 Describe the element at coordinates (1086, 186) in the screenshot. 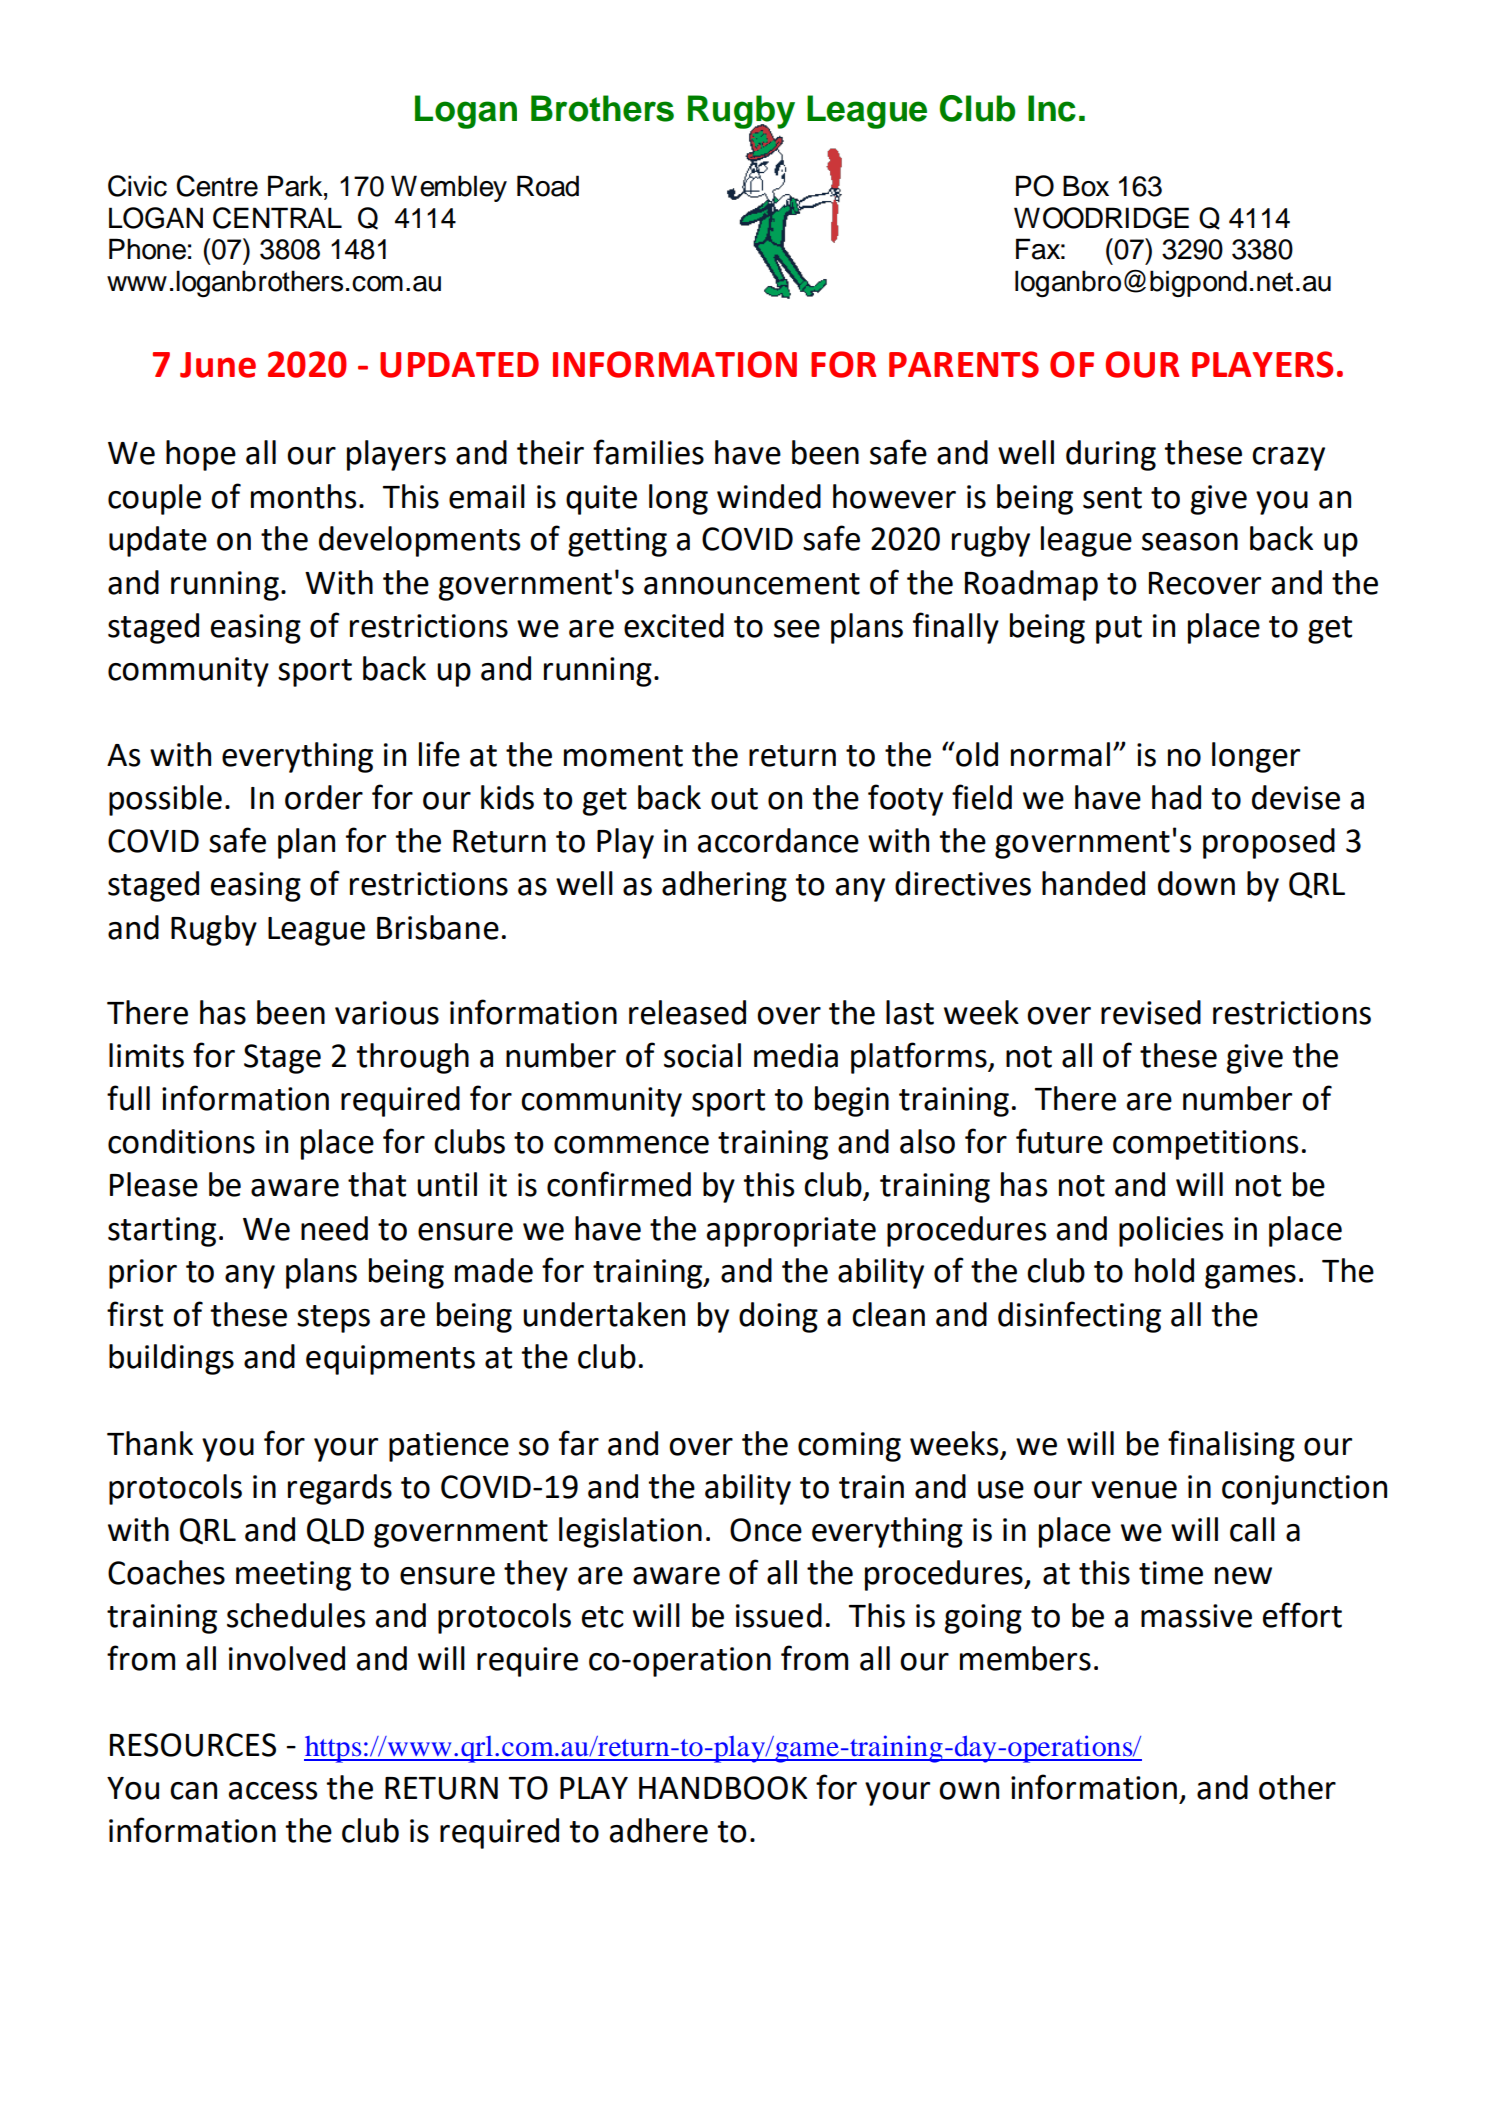

I see `Box` at that location.
